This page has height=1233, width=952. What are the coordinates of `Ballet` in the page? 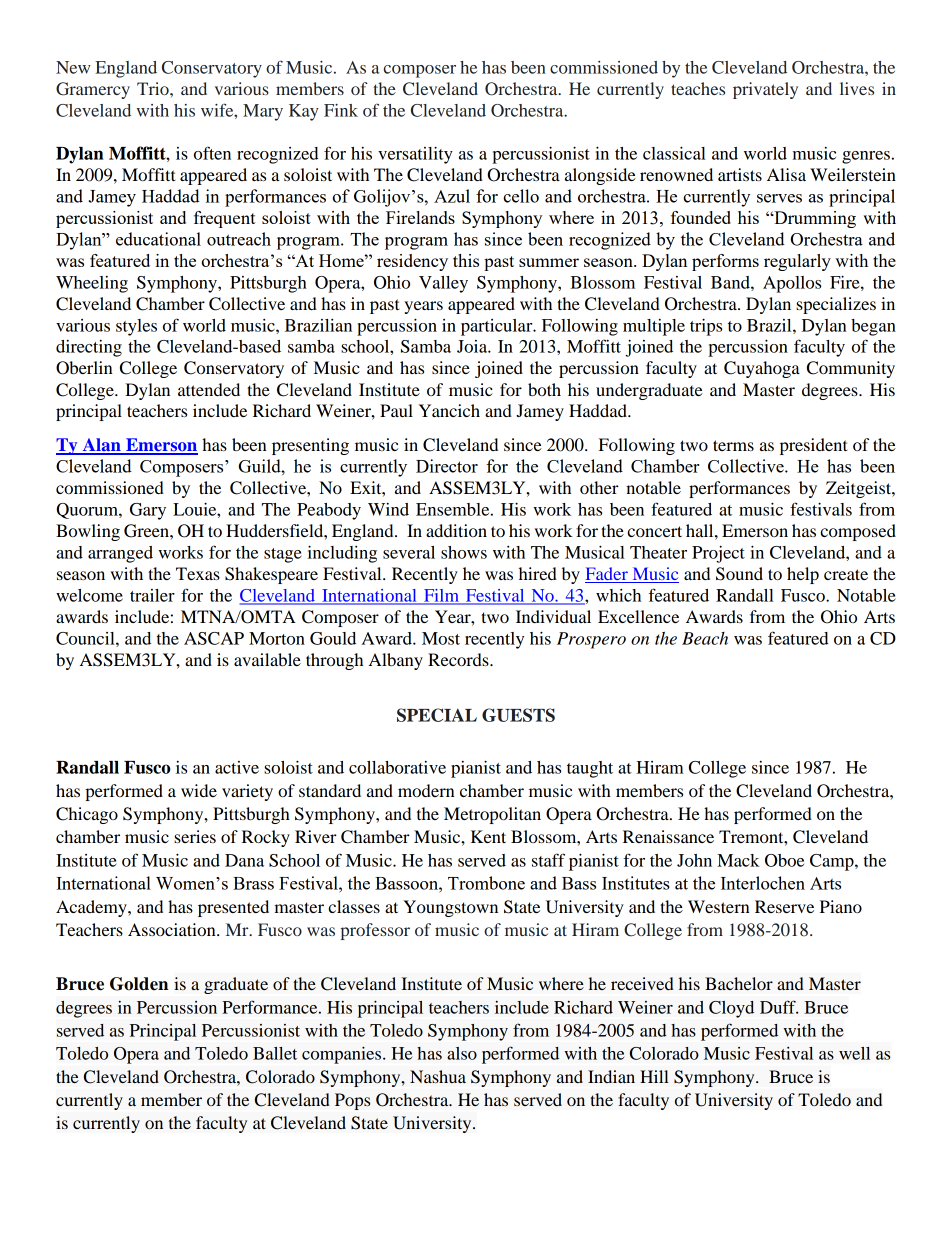 It's located at (275, 1053).
